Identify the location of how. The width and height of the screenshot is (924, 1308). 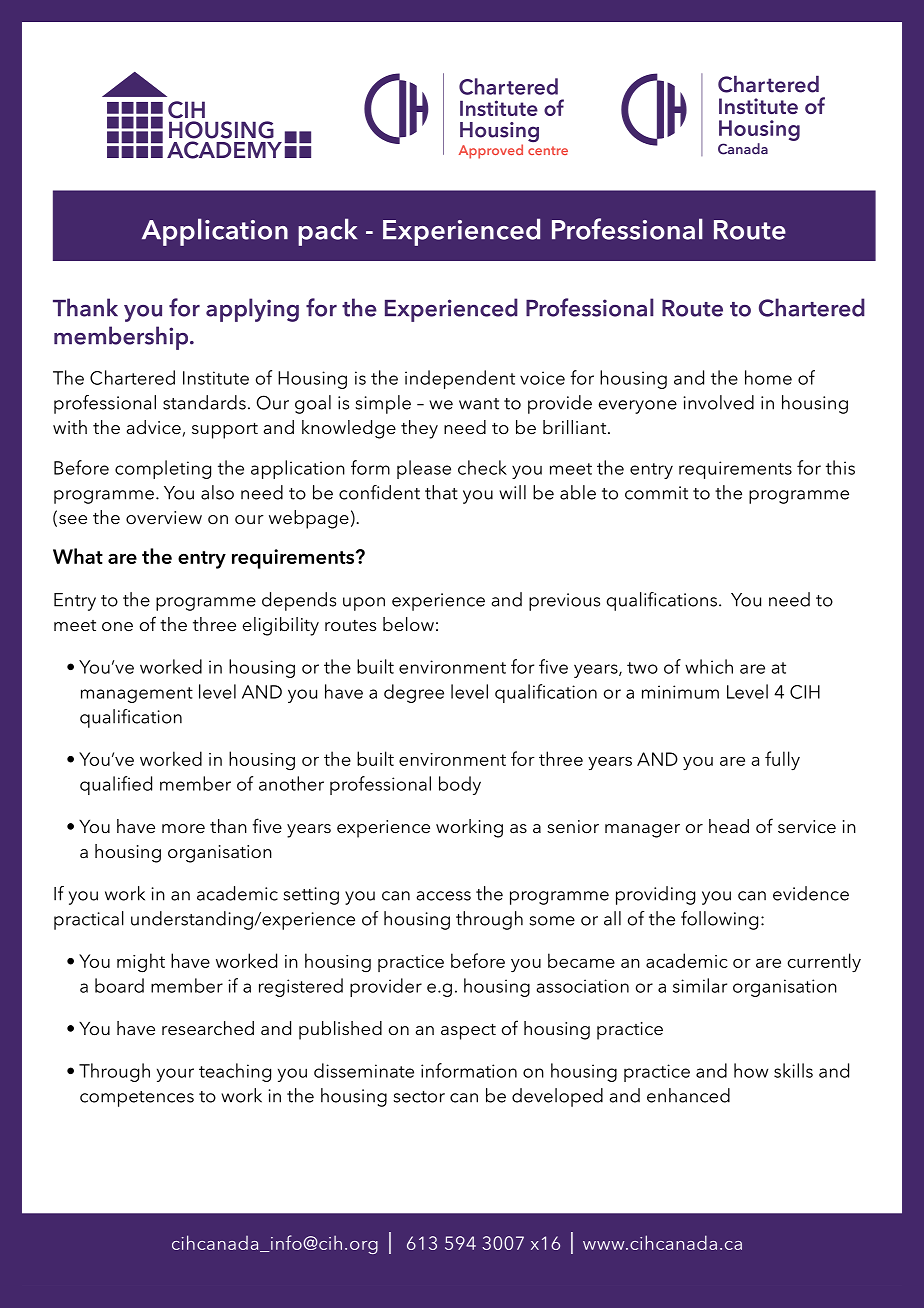
(751, 1070).
